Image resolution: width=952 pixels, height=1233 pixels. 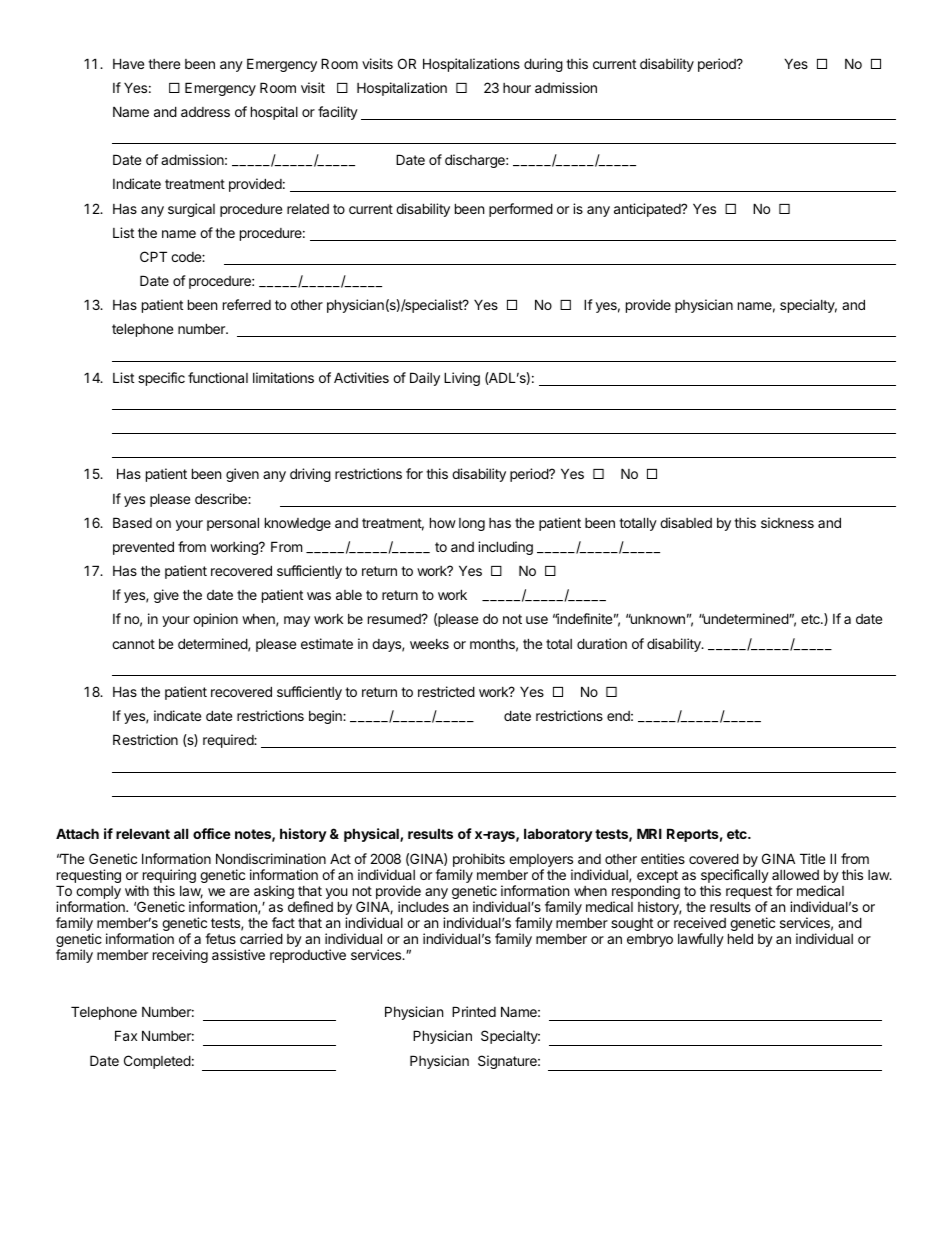 I want to click on how, so click(x=443, y=522).
